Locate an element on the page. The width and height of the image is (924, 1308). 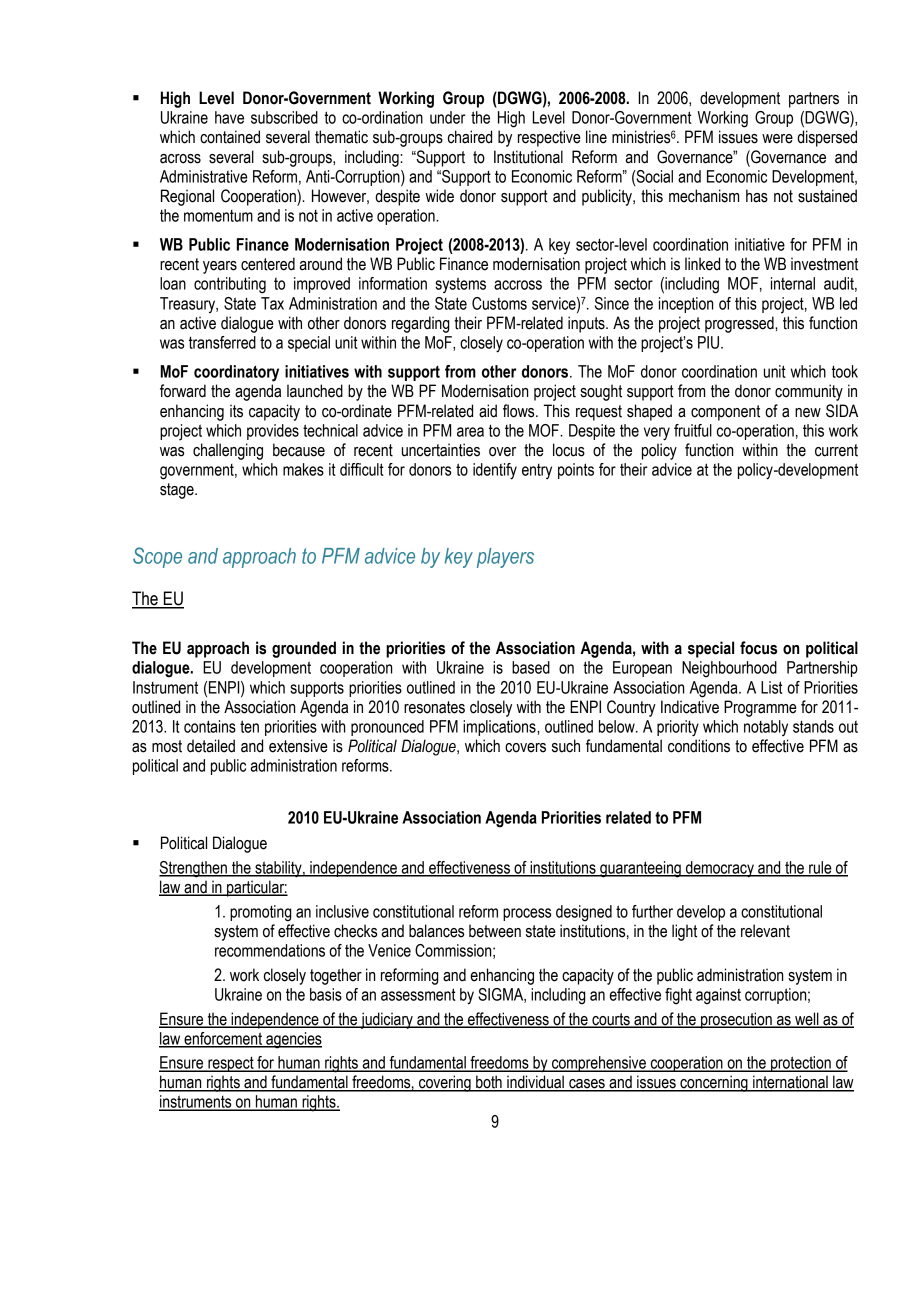
democracy is located at coordinates (720, 869).
